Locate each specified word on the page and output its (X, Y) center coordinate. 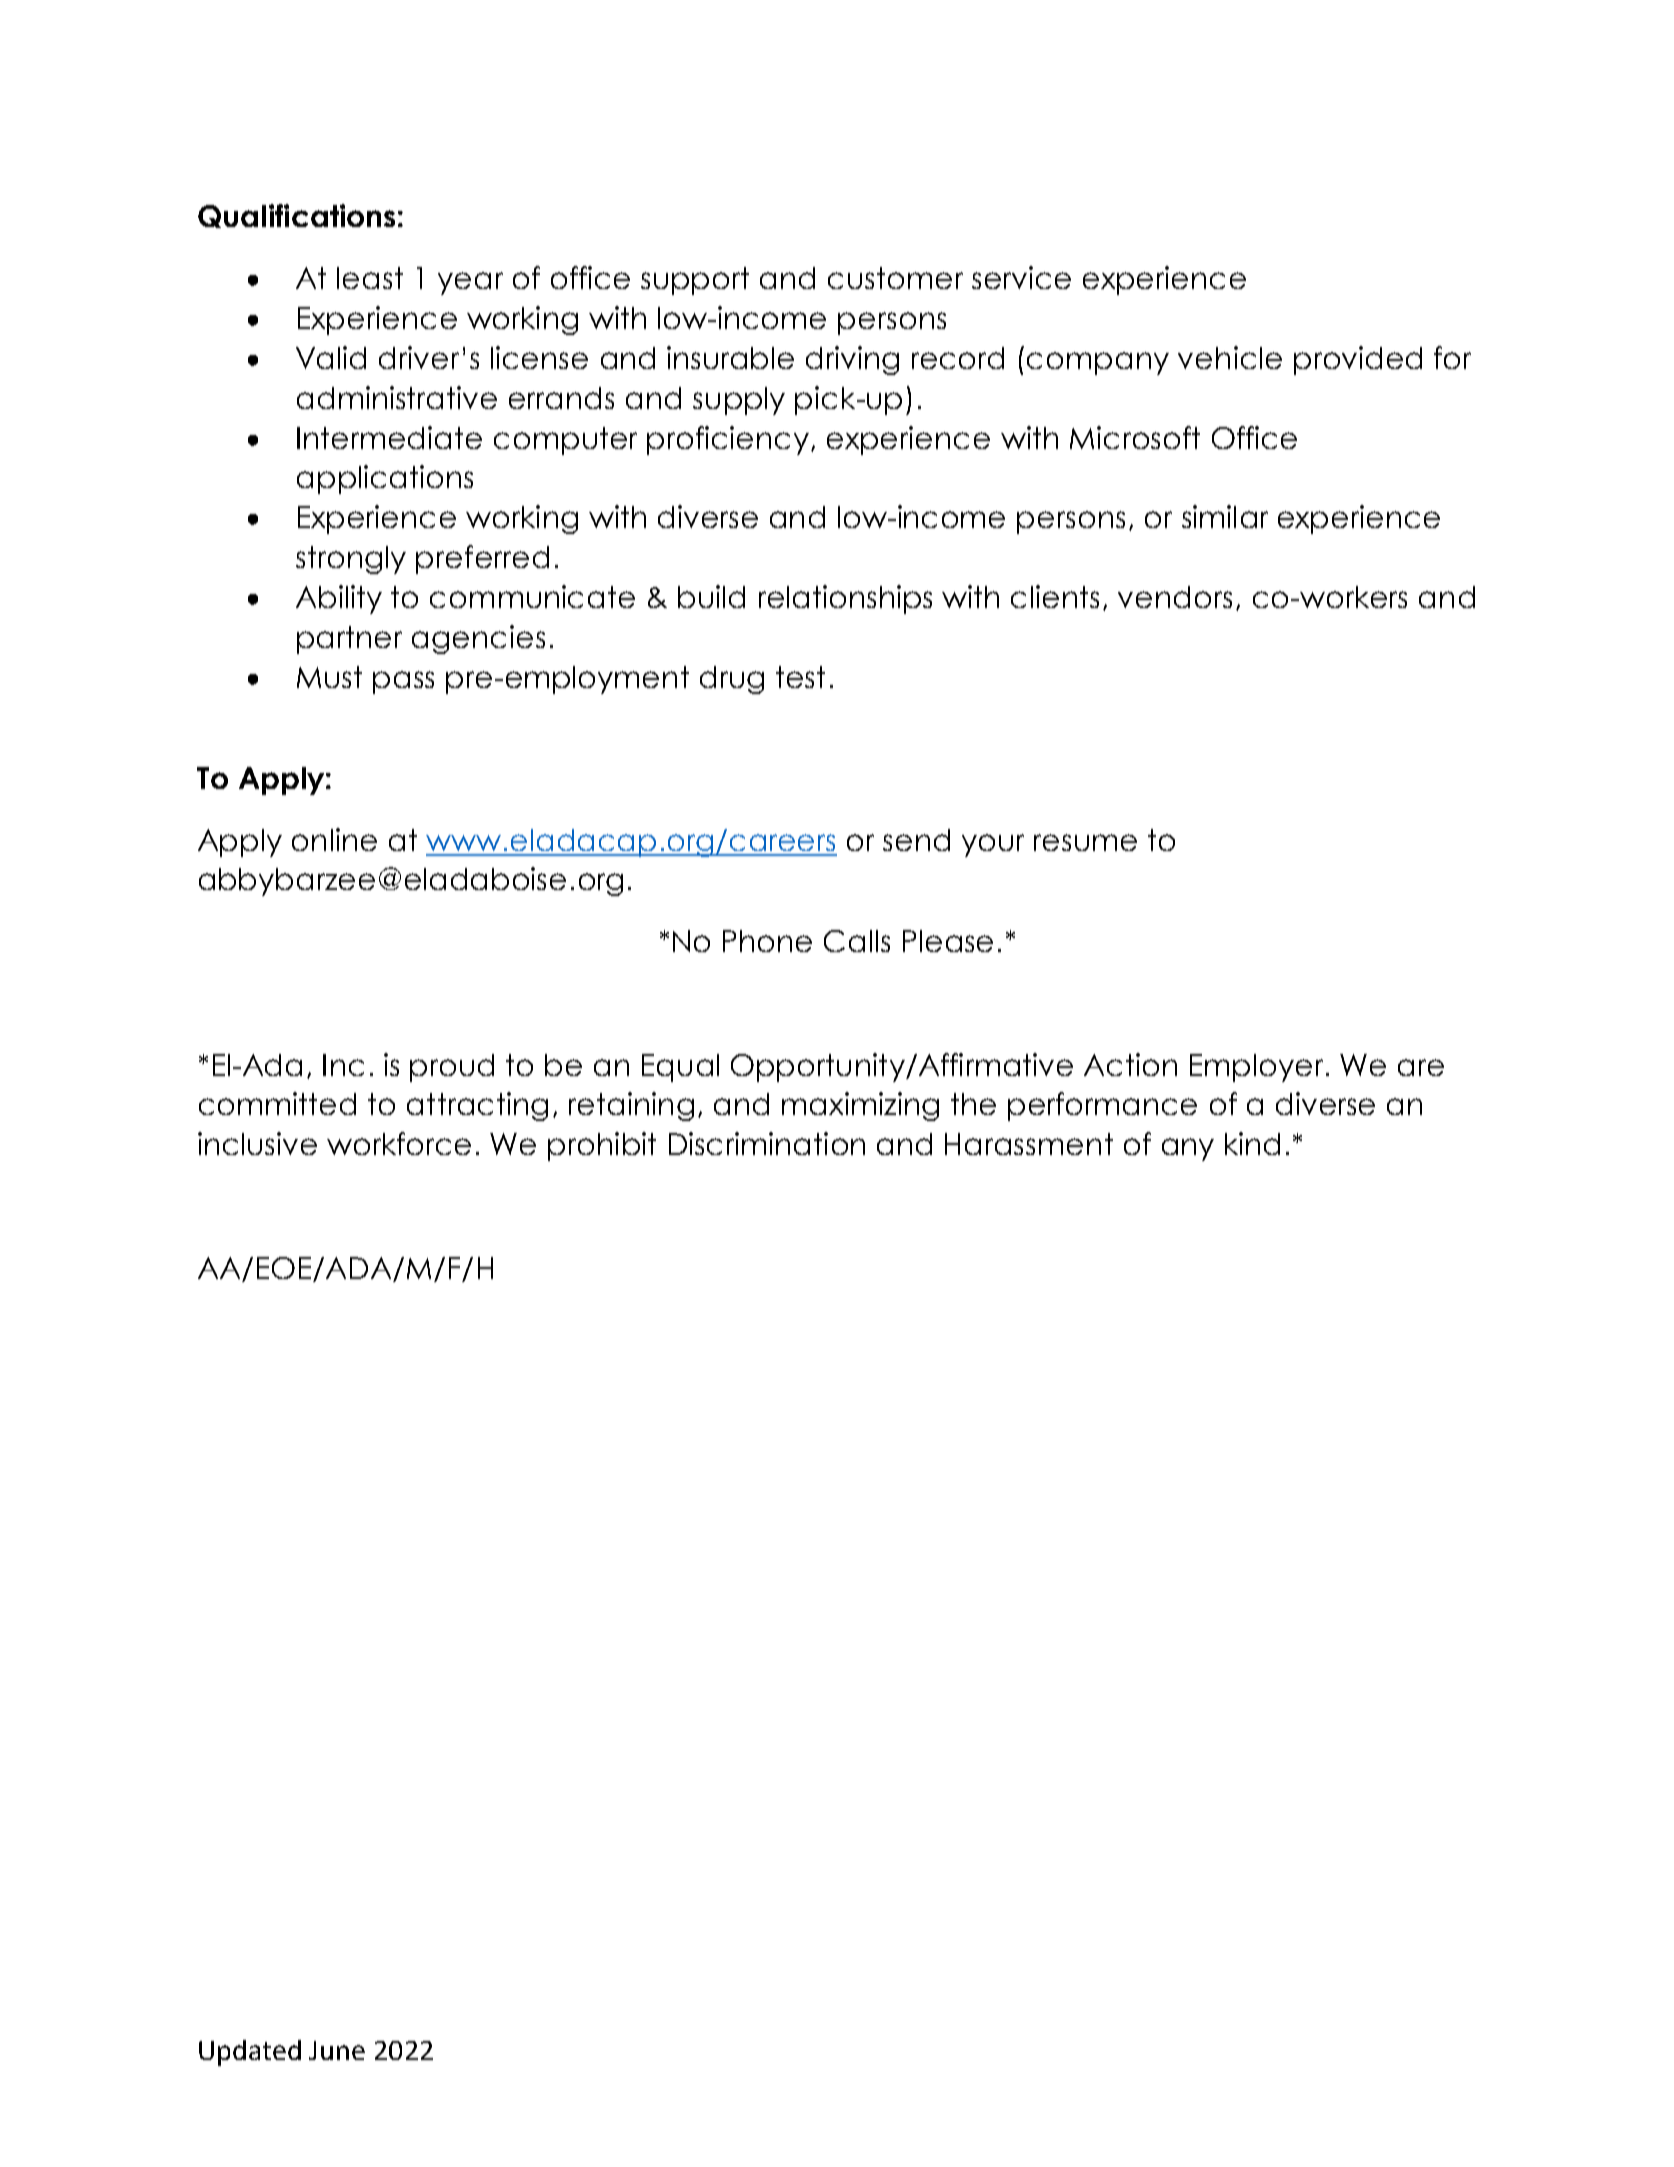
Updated (250, 2053)
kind (1252, 1143)
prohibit (602, 1146)
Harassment (1029, 1144)
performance (1102, 1106)
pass (403, 682)
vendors (1175, 597)
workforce (399, 1143)
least (370, 278)
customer (895, 278)
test (800, 677)
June (337, 2050)
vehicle (1230, 357)
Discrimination (767, 1143)
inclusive (257, 1143)
